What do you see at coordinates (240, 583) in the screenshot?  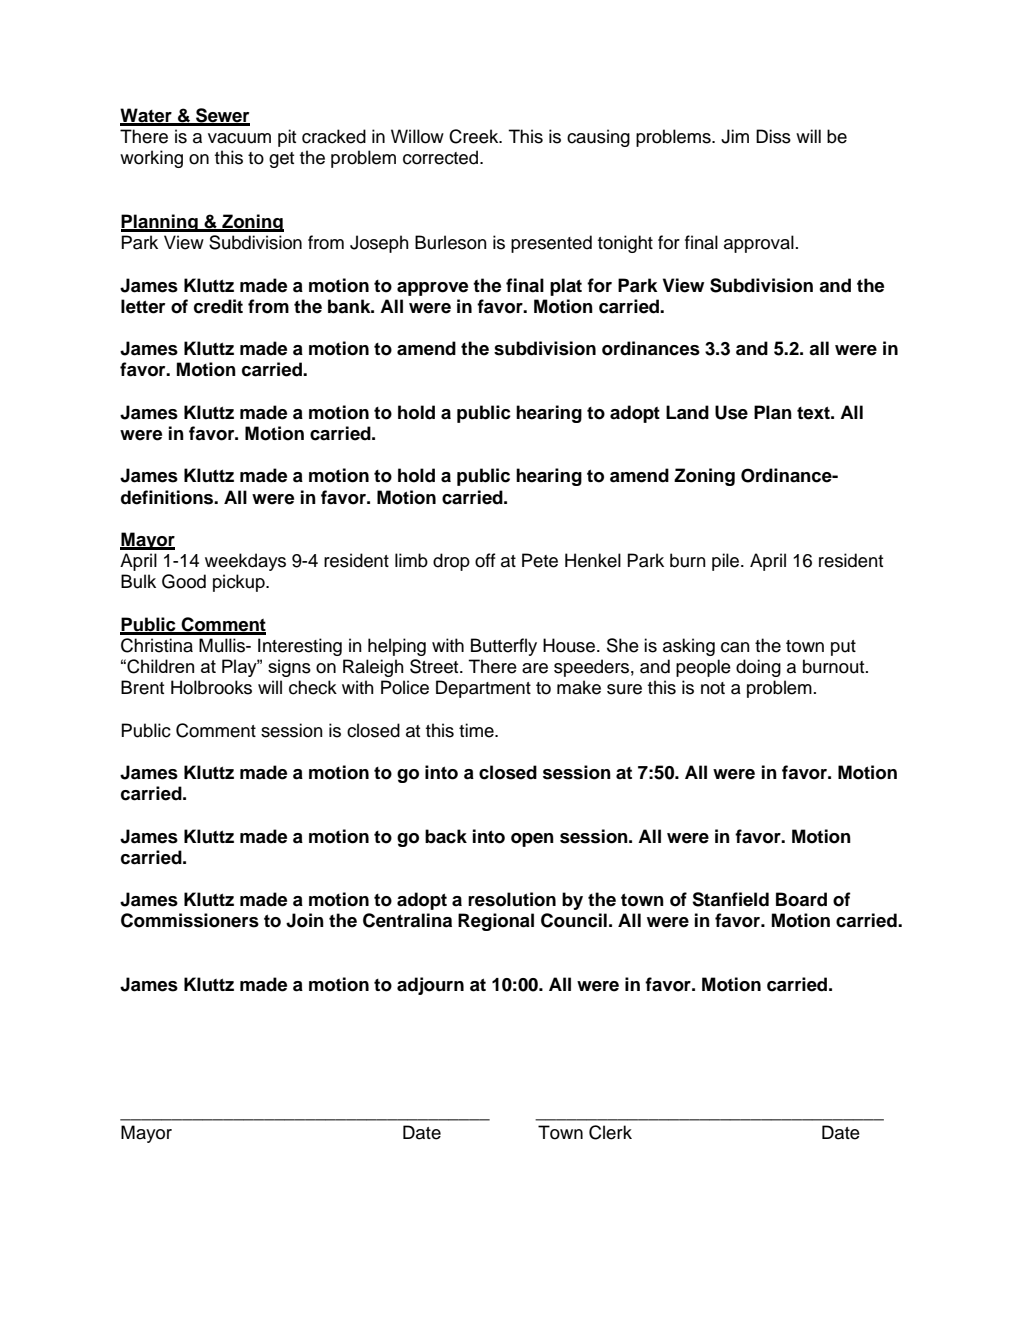 I see `pickup` at bounding box center [240, 583].
